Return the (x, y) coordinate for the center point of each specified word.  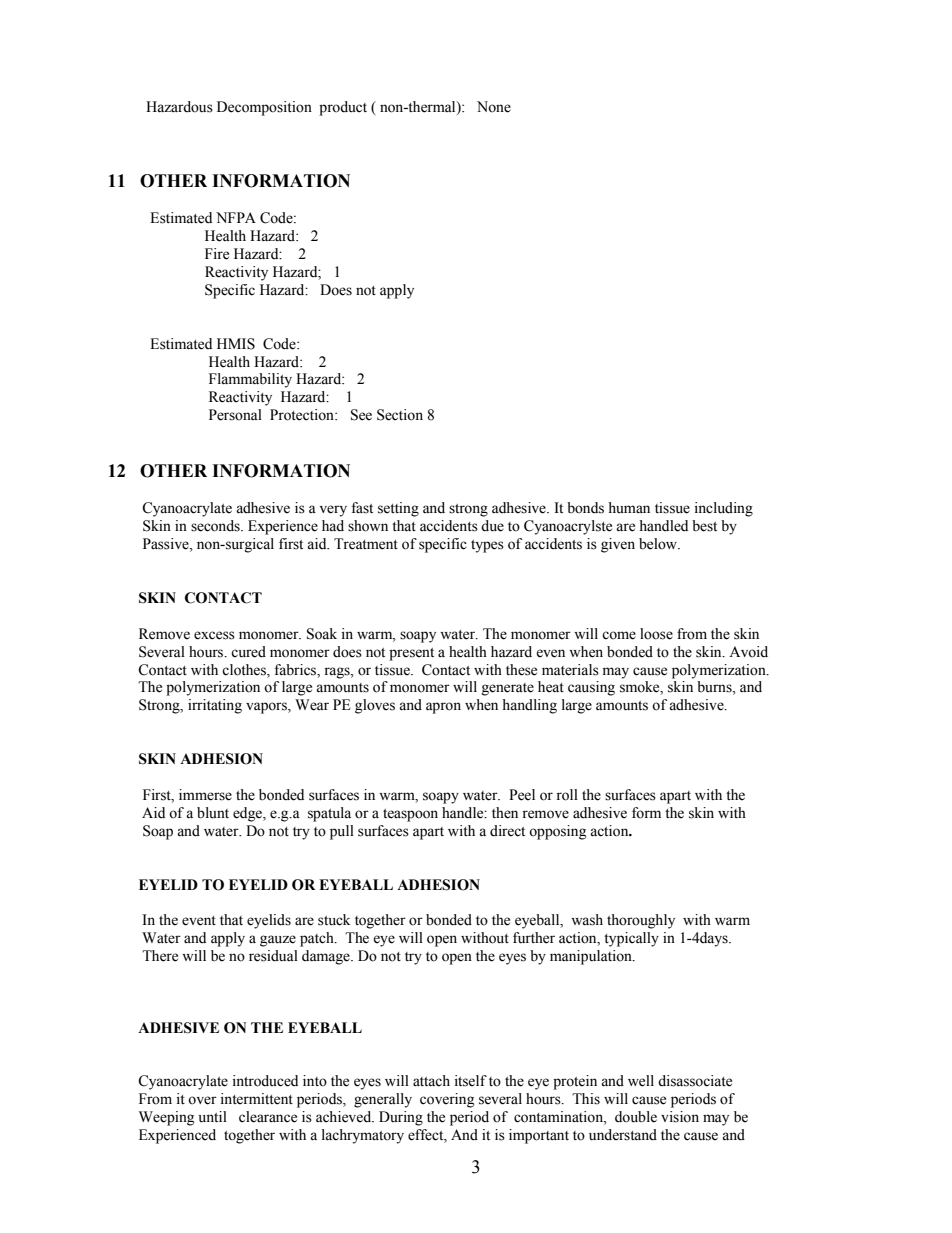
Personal (235, 415)
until (213, 1117)
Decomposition (264, 108)
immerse (205, 795)
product (343, 108)
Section (400, 415)
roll (567, 795)
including (724, 509)
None (494, 107)
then (505, 813)
